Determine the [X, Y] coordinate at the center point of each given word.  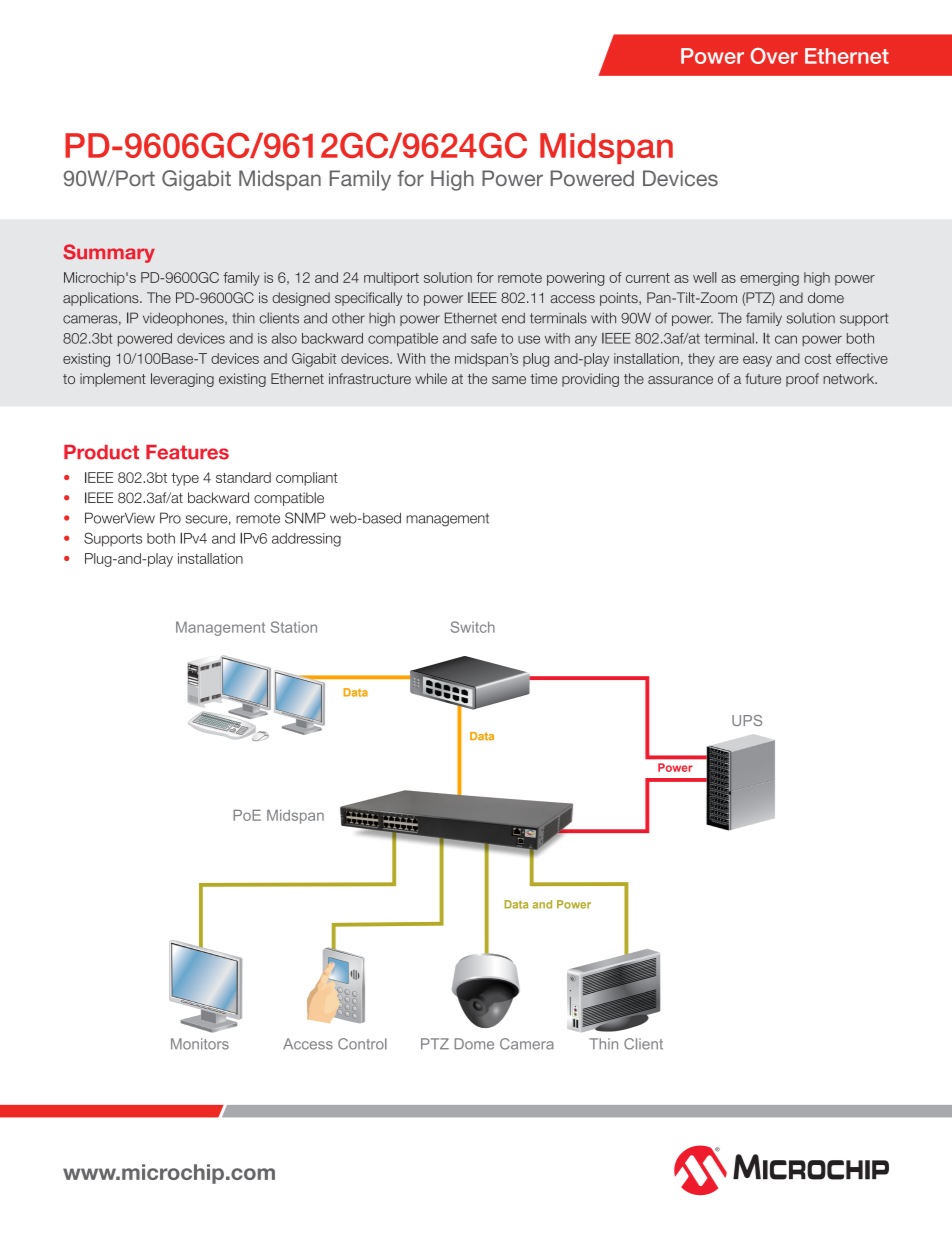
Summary [109, 253]
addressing [306, 540]
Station [294, 627]
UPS [747, 720]
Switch [472, 627]
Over [774, 56]
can [786, 339]
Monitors [200, 1044]
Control [362, 1044]
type [185, 479]
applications [102, 299]
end [513, 318]
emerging [769, 279]
